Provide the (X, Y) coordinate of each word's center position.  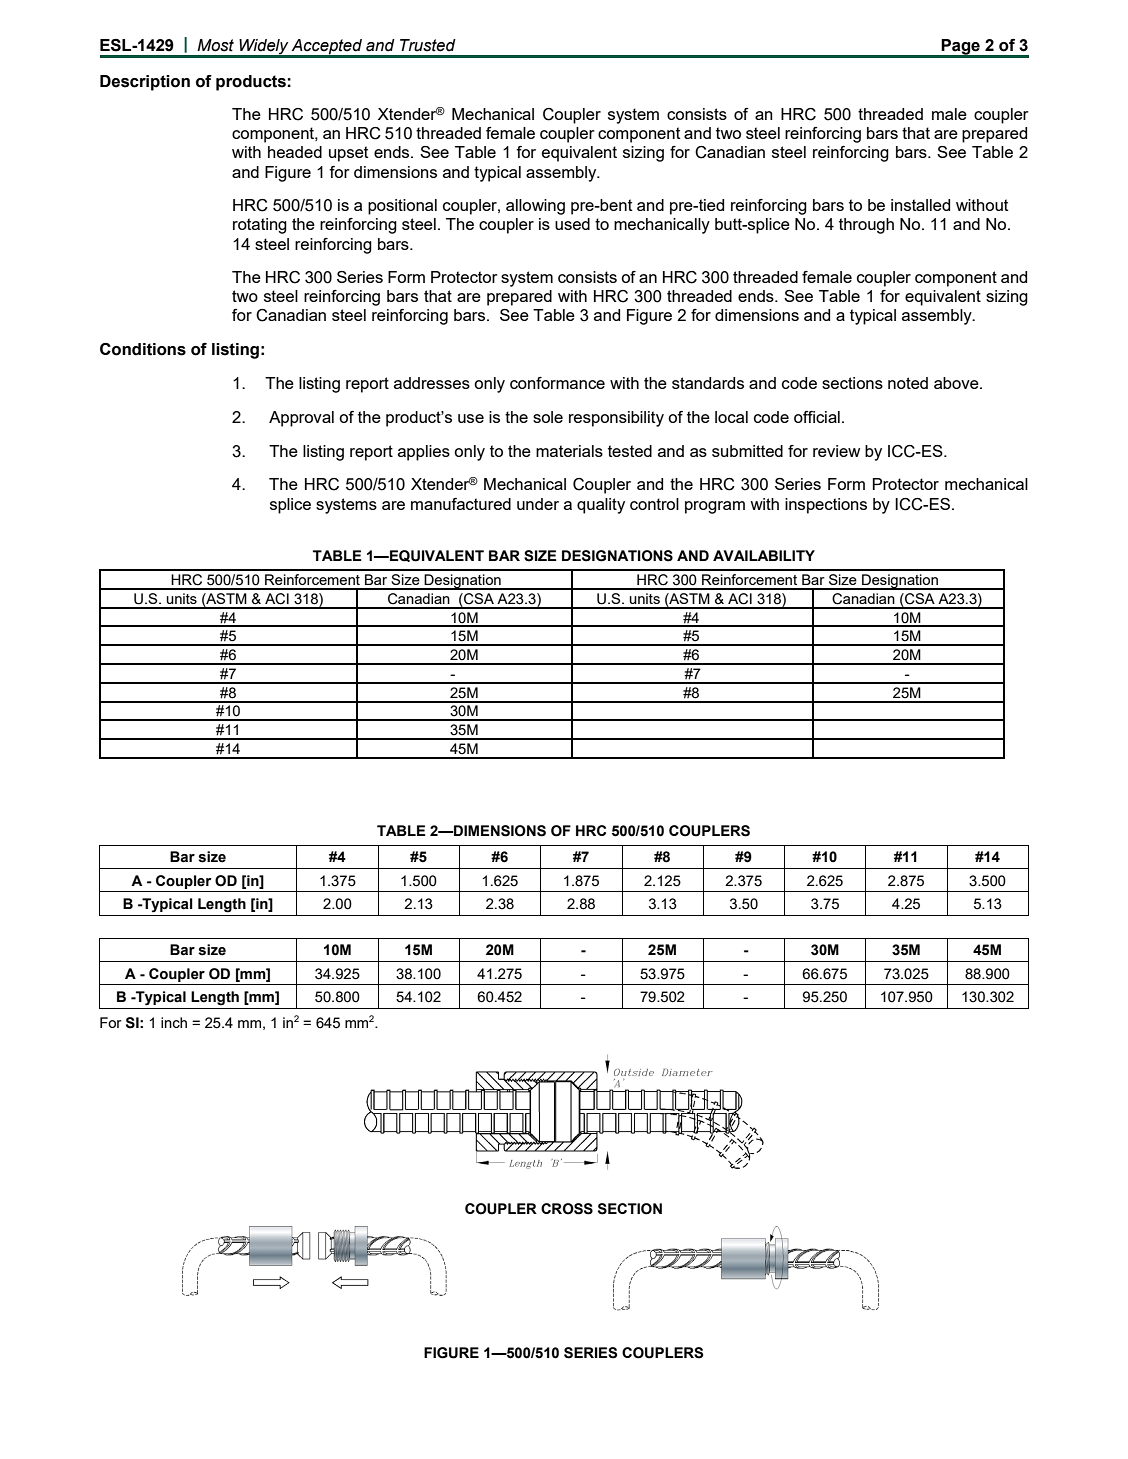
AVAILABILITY (764, 555)
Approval (301, 419)
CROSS (567, 1209)
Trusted (428, 45)
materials (569, 451)
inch (174, 1022)
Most (215, 45)
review (836, 451)
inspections (826, 506)
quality (601, 506)
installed (920, 205)
